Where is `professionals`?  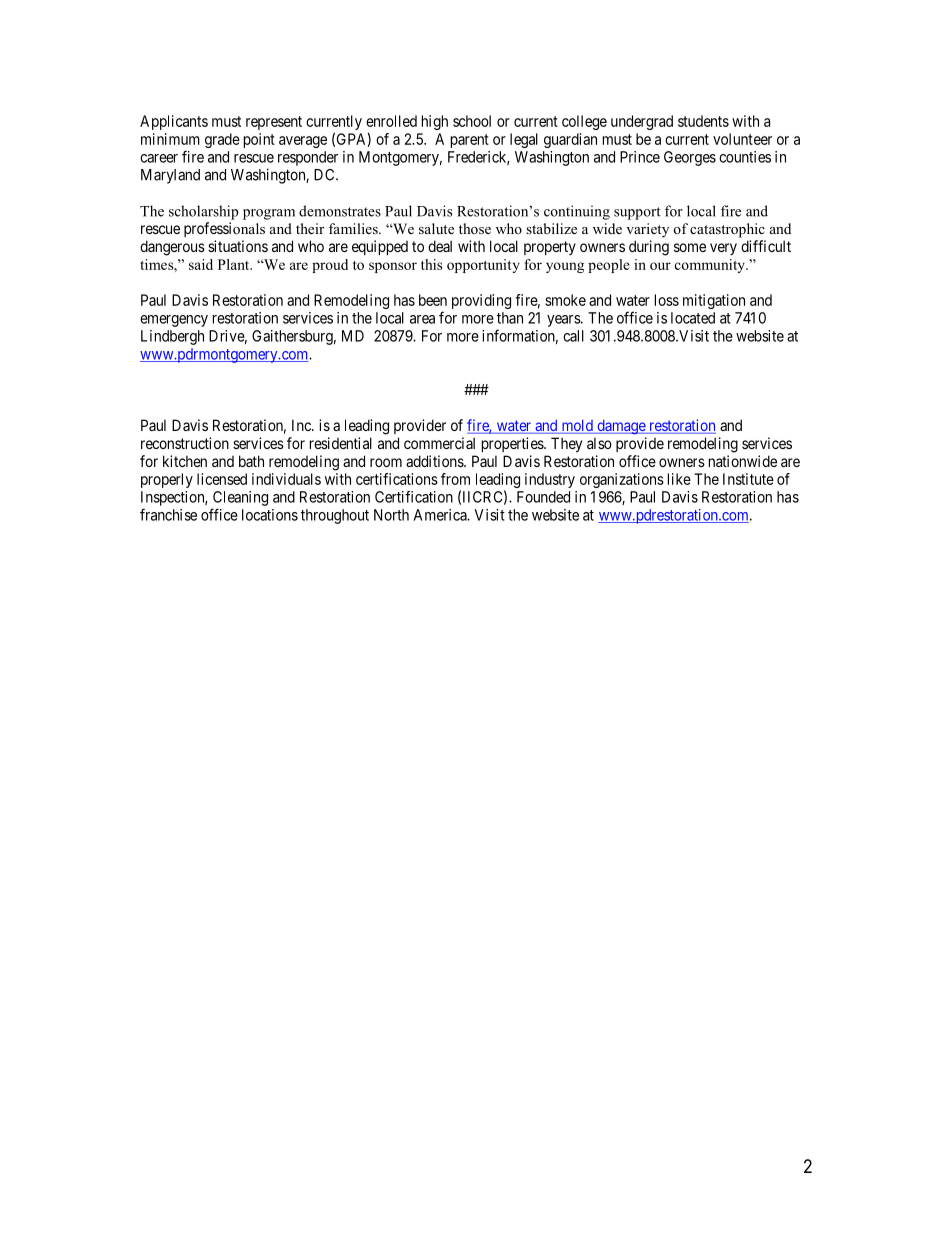 professionals is located at coordinates (224, 229).
